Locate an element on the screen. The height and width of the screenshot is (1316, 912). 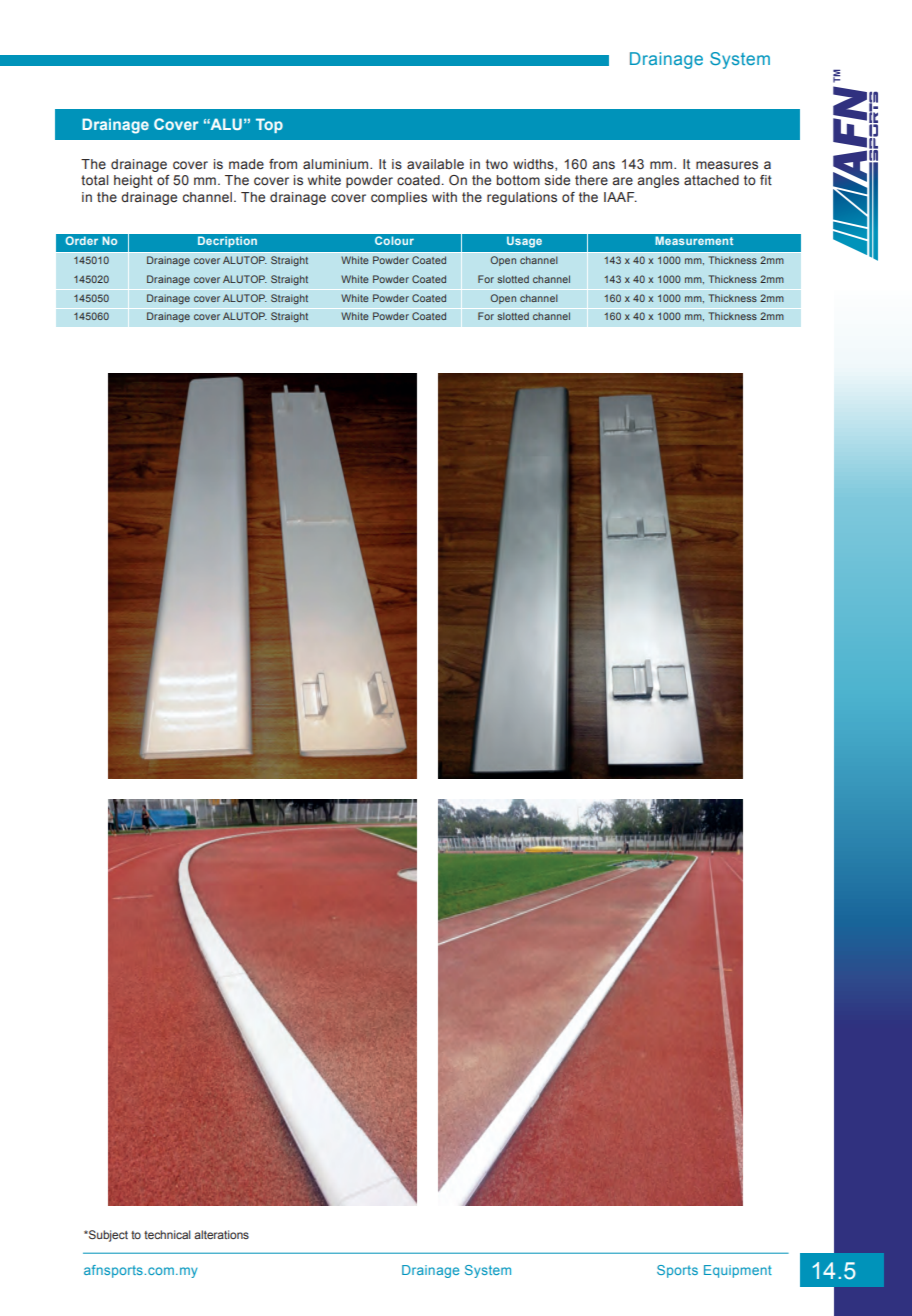
angles is located at coordinates (658, 181).
